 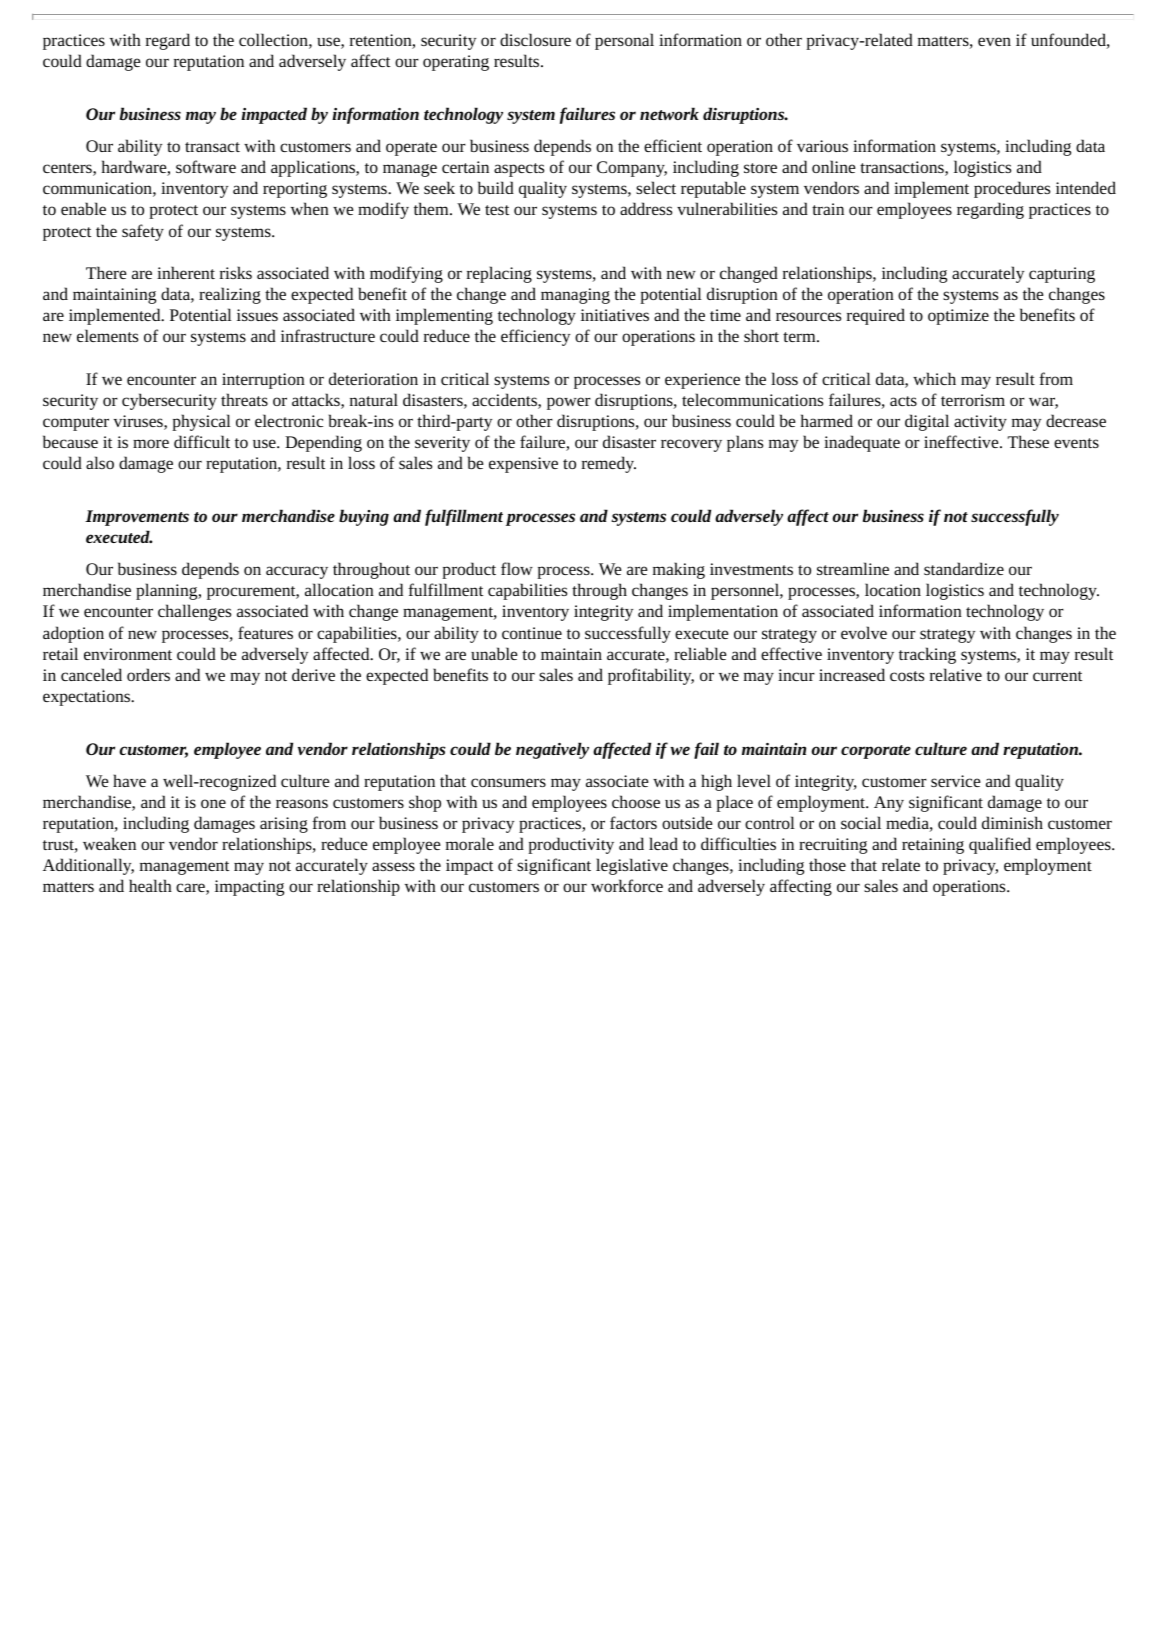 I want to click on more, so click(x=151, y=443).
